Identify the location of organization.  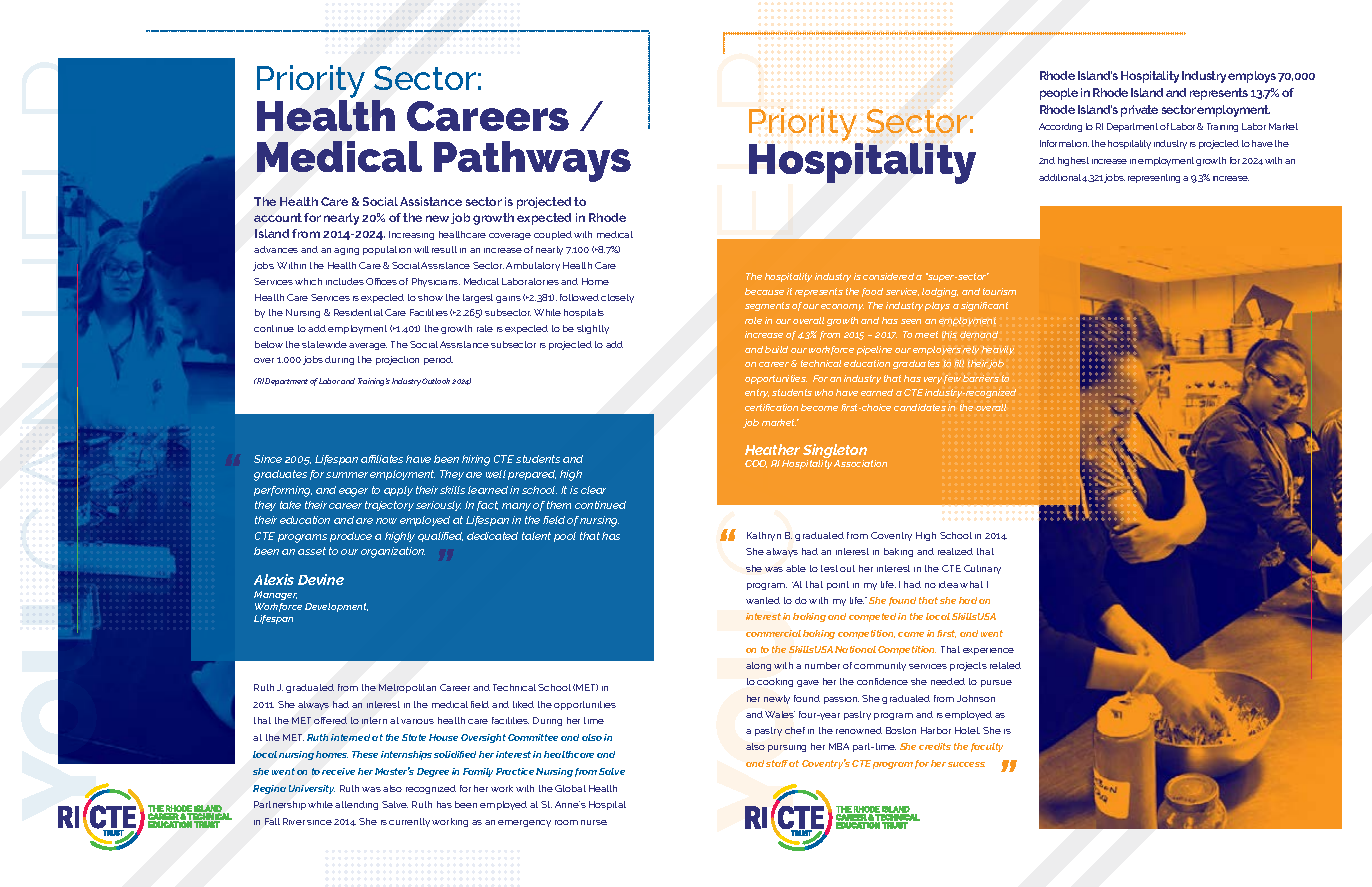
(393, 552).
